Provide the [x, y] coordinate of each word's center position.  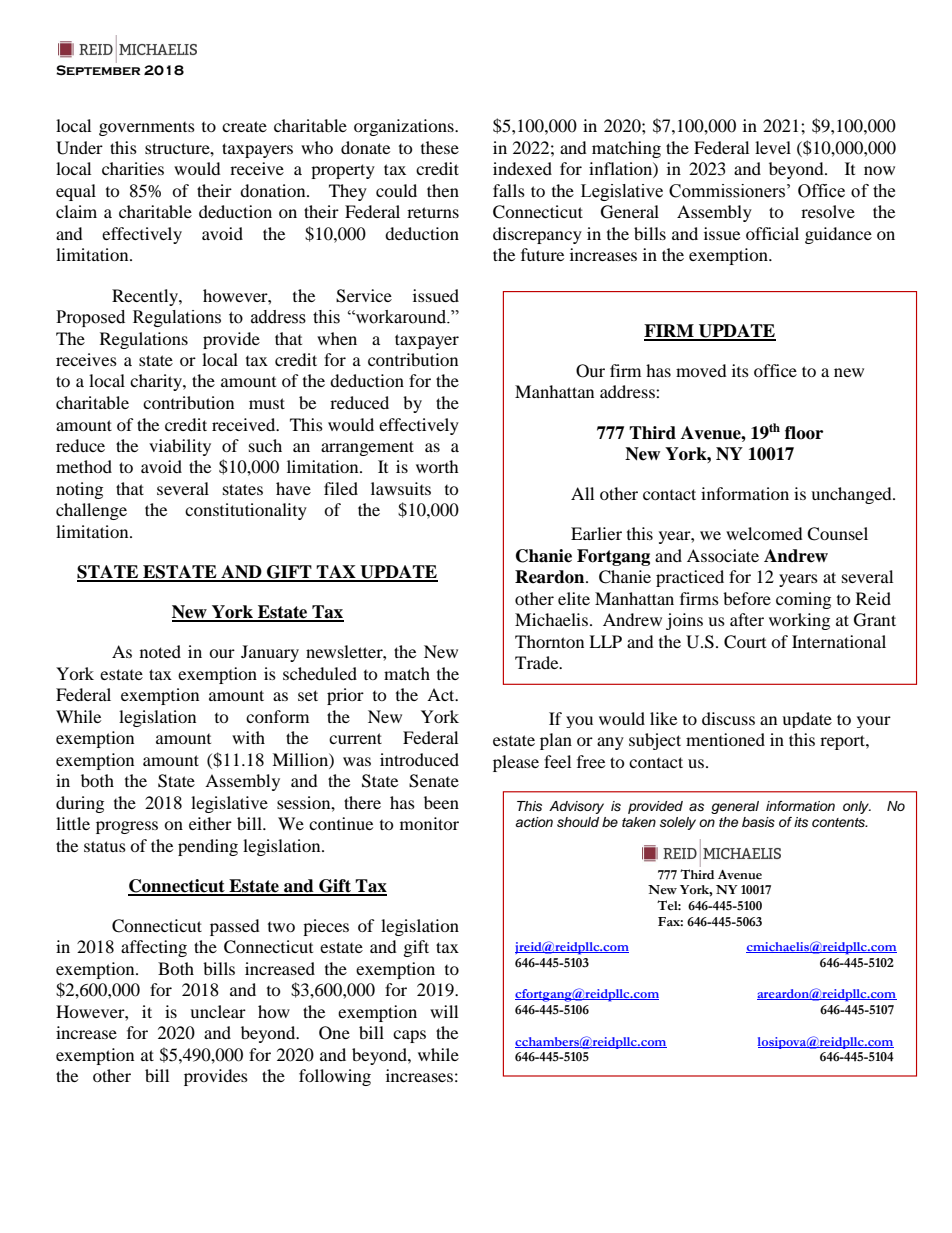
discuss [728, 718]
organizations [405, 127]
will [444, 1011]
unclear [218, 1011]
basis [758, 822]
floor [804, 433]
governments [147, 129]
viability [180, 447]
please [516, 763]
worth [437, 466]
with [248, 737]
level [773, 147]
